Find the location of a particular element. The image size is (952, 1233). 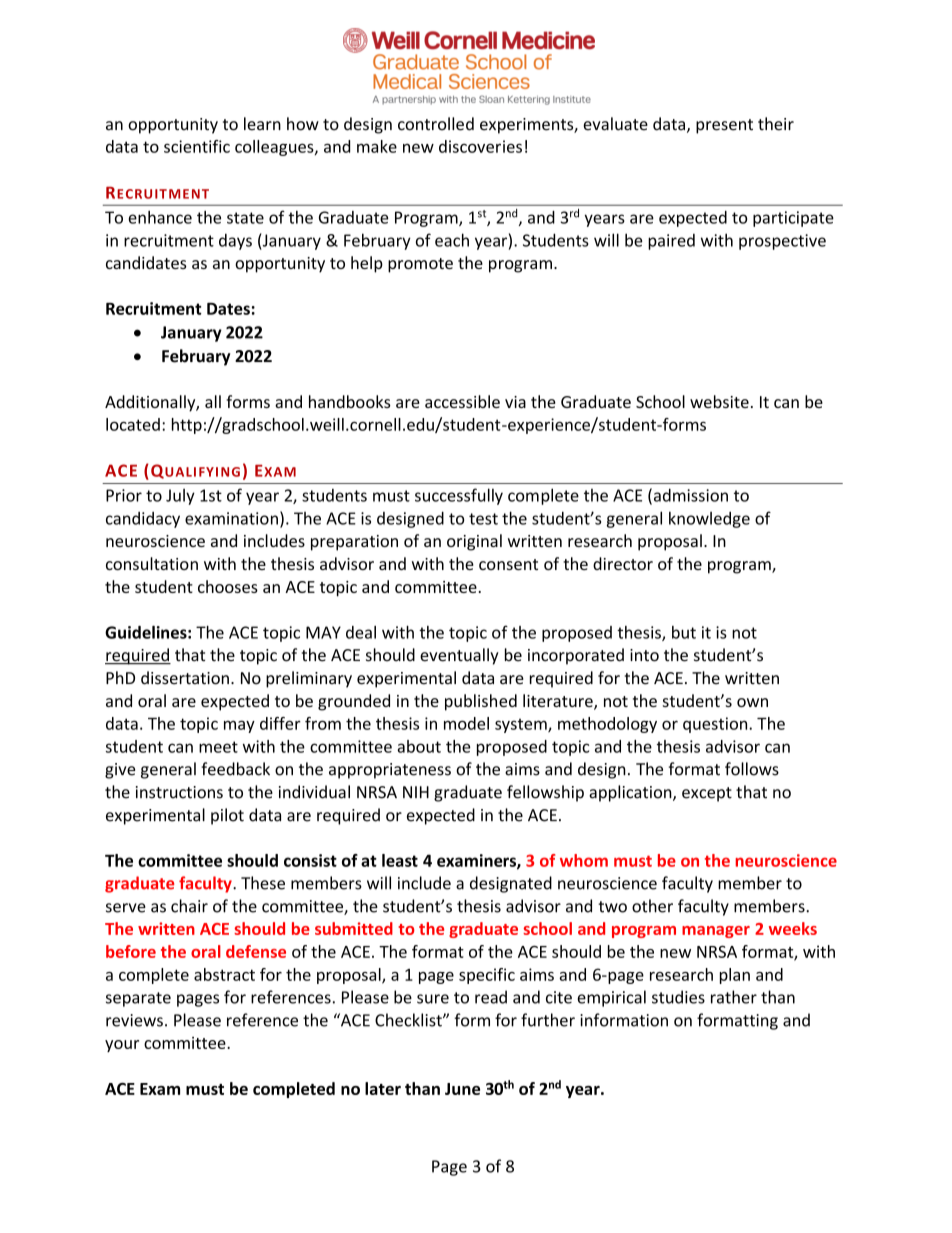

eventually is located at coordinates (459, 656).
